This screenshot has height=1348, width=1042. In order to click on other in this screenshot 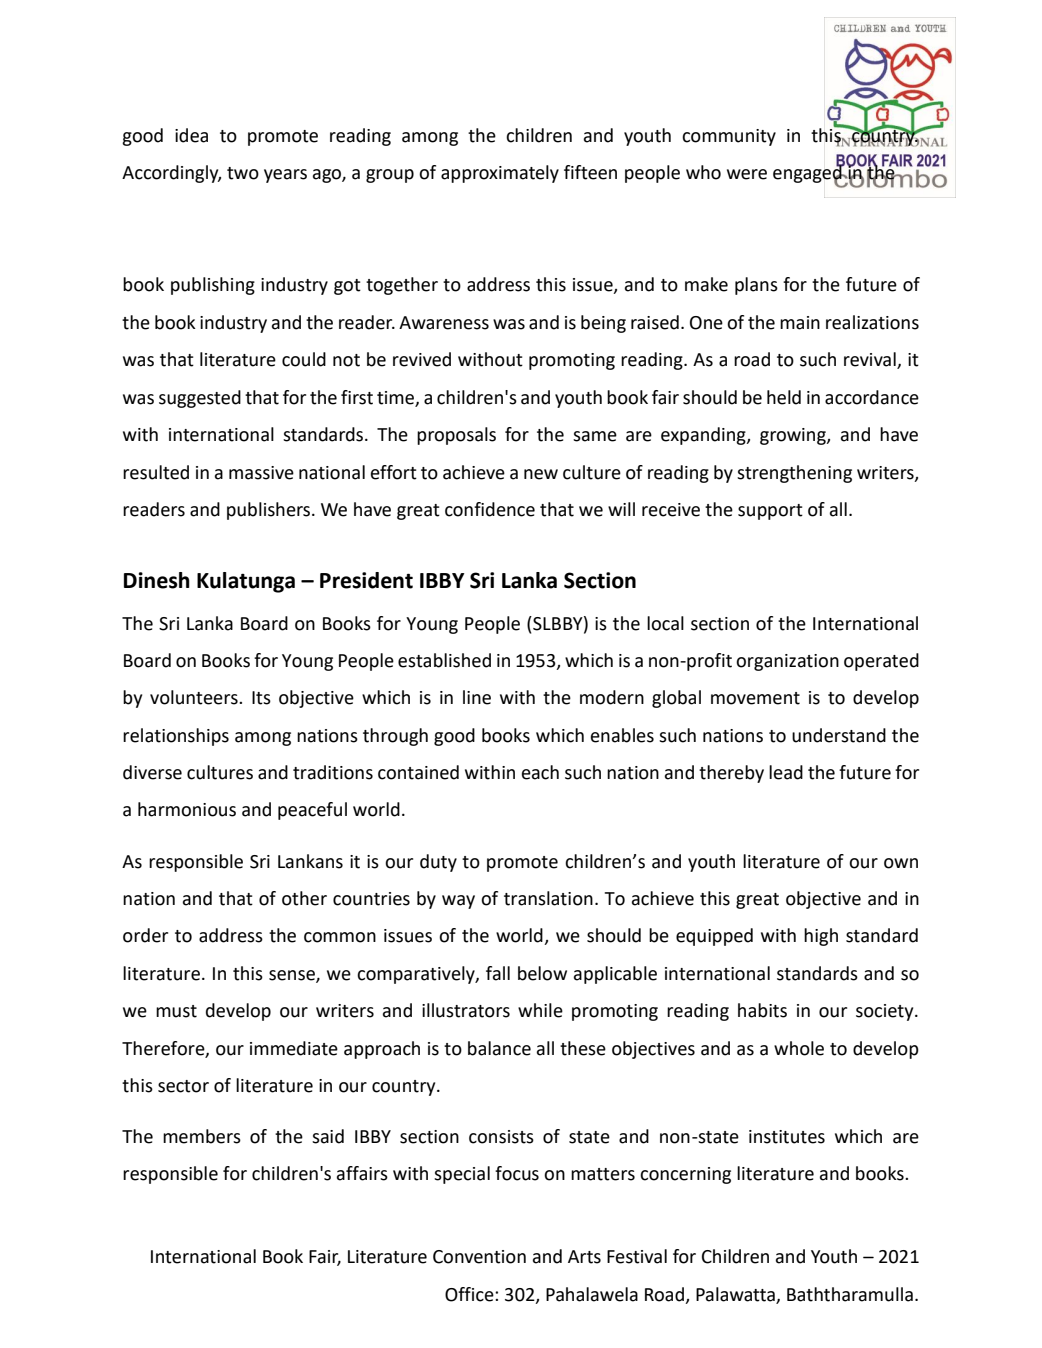, I will do `click(304, 898)`.
